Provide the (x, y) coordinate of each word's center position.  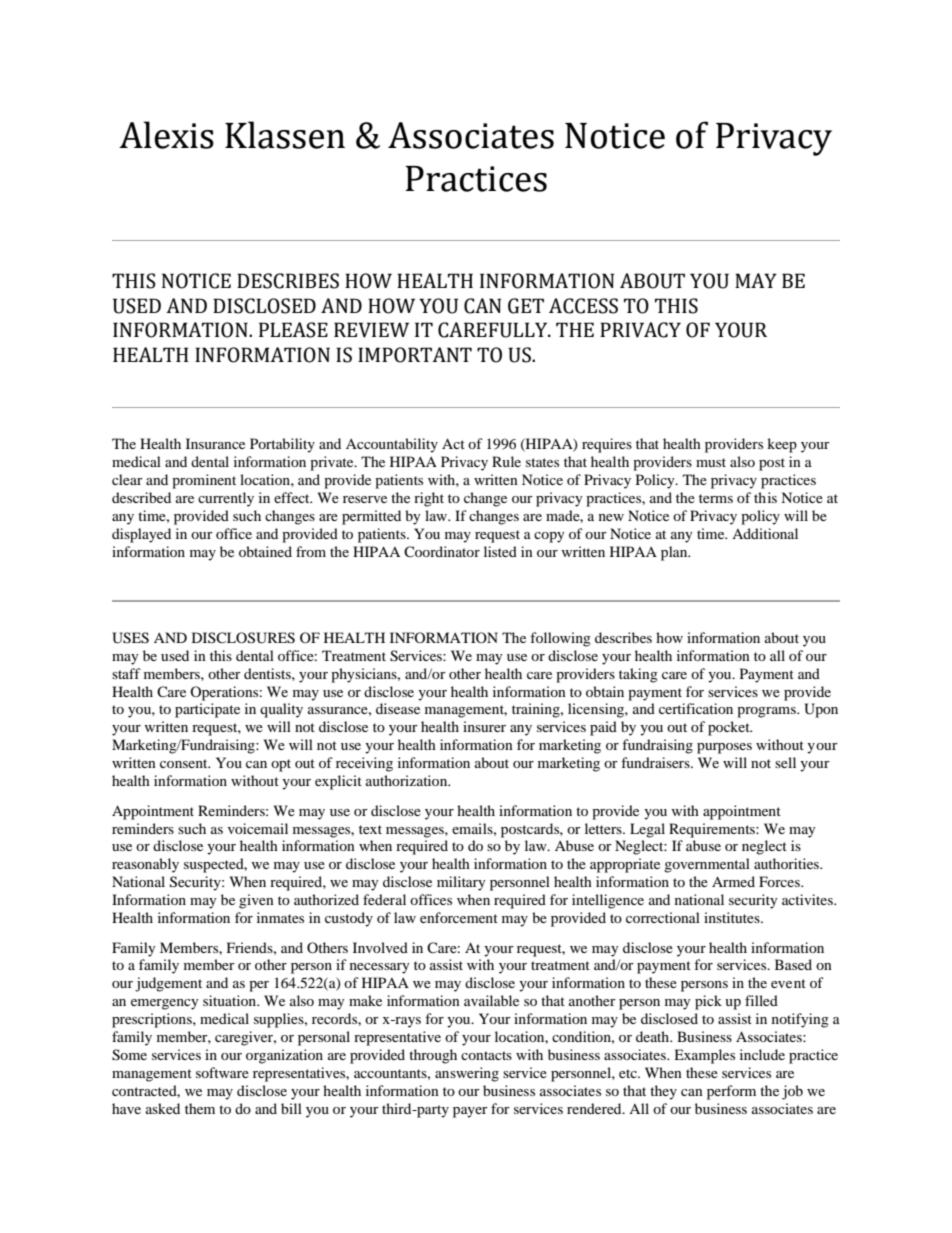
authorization (408, 780)
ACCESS (583, 306)
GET (526, 306)
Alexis (166, 135)
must (711, 462)
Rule (506, 461)
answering (467, 1074)
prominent (204, 481)
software (222, 1072)
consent (185, 763)
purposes (724, 748)
